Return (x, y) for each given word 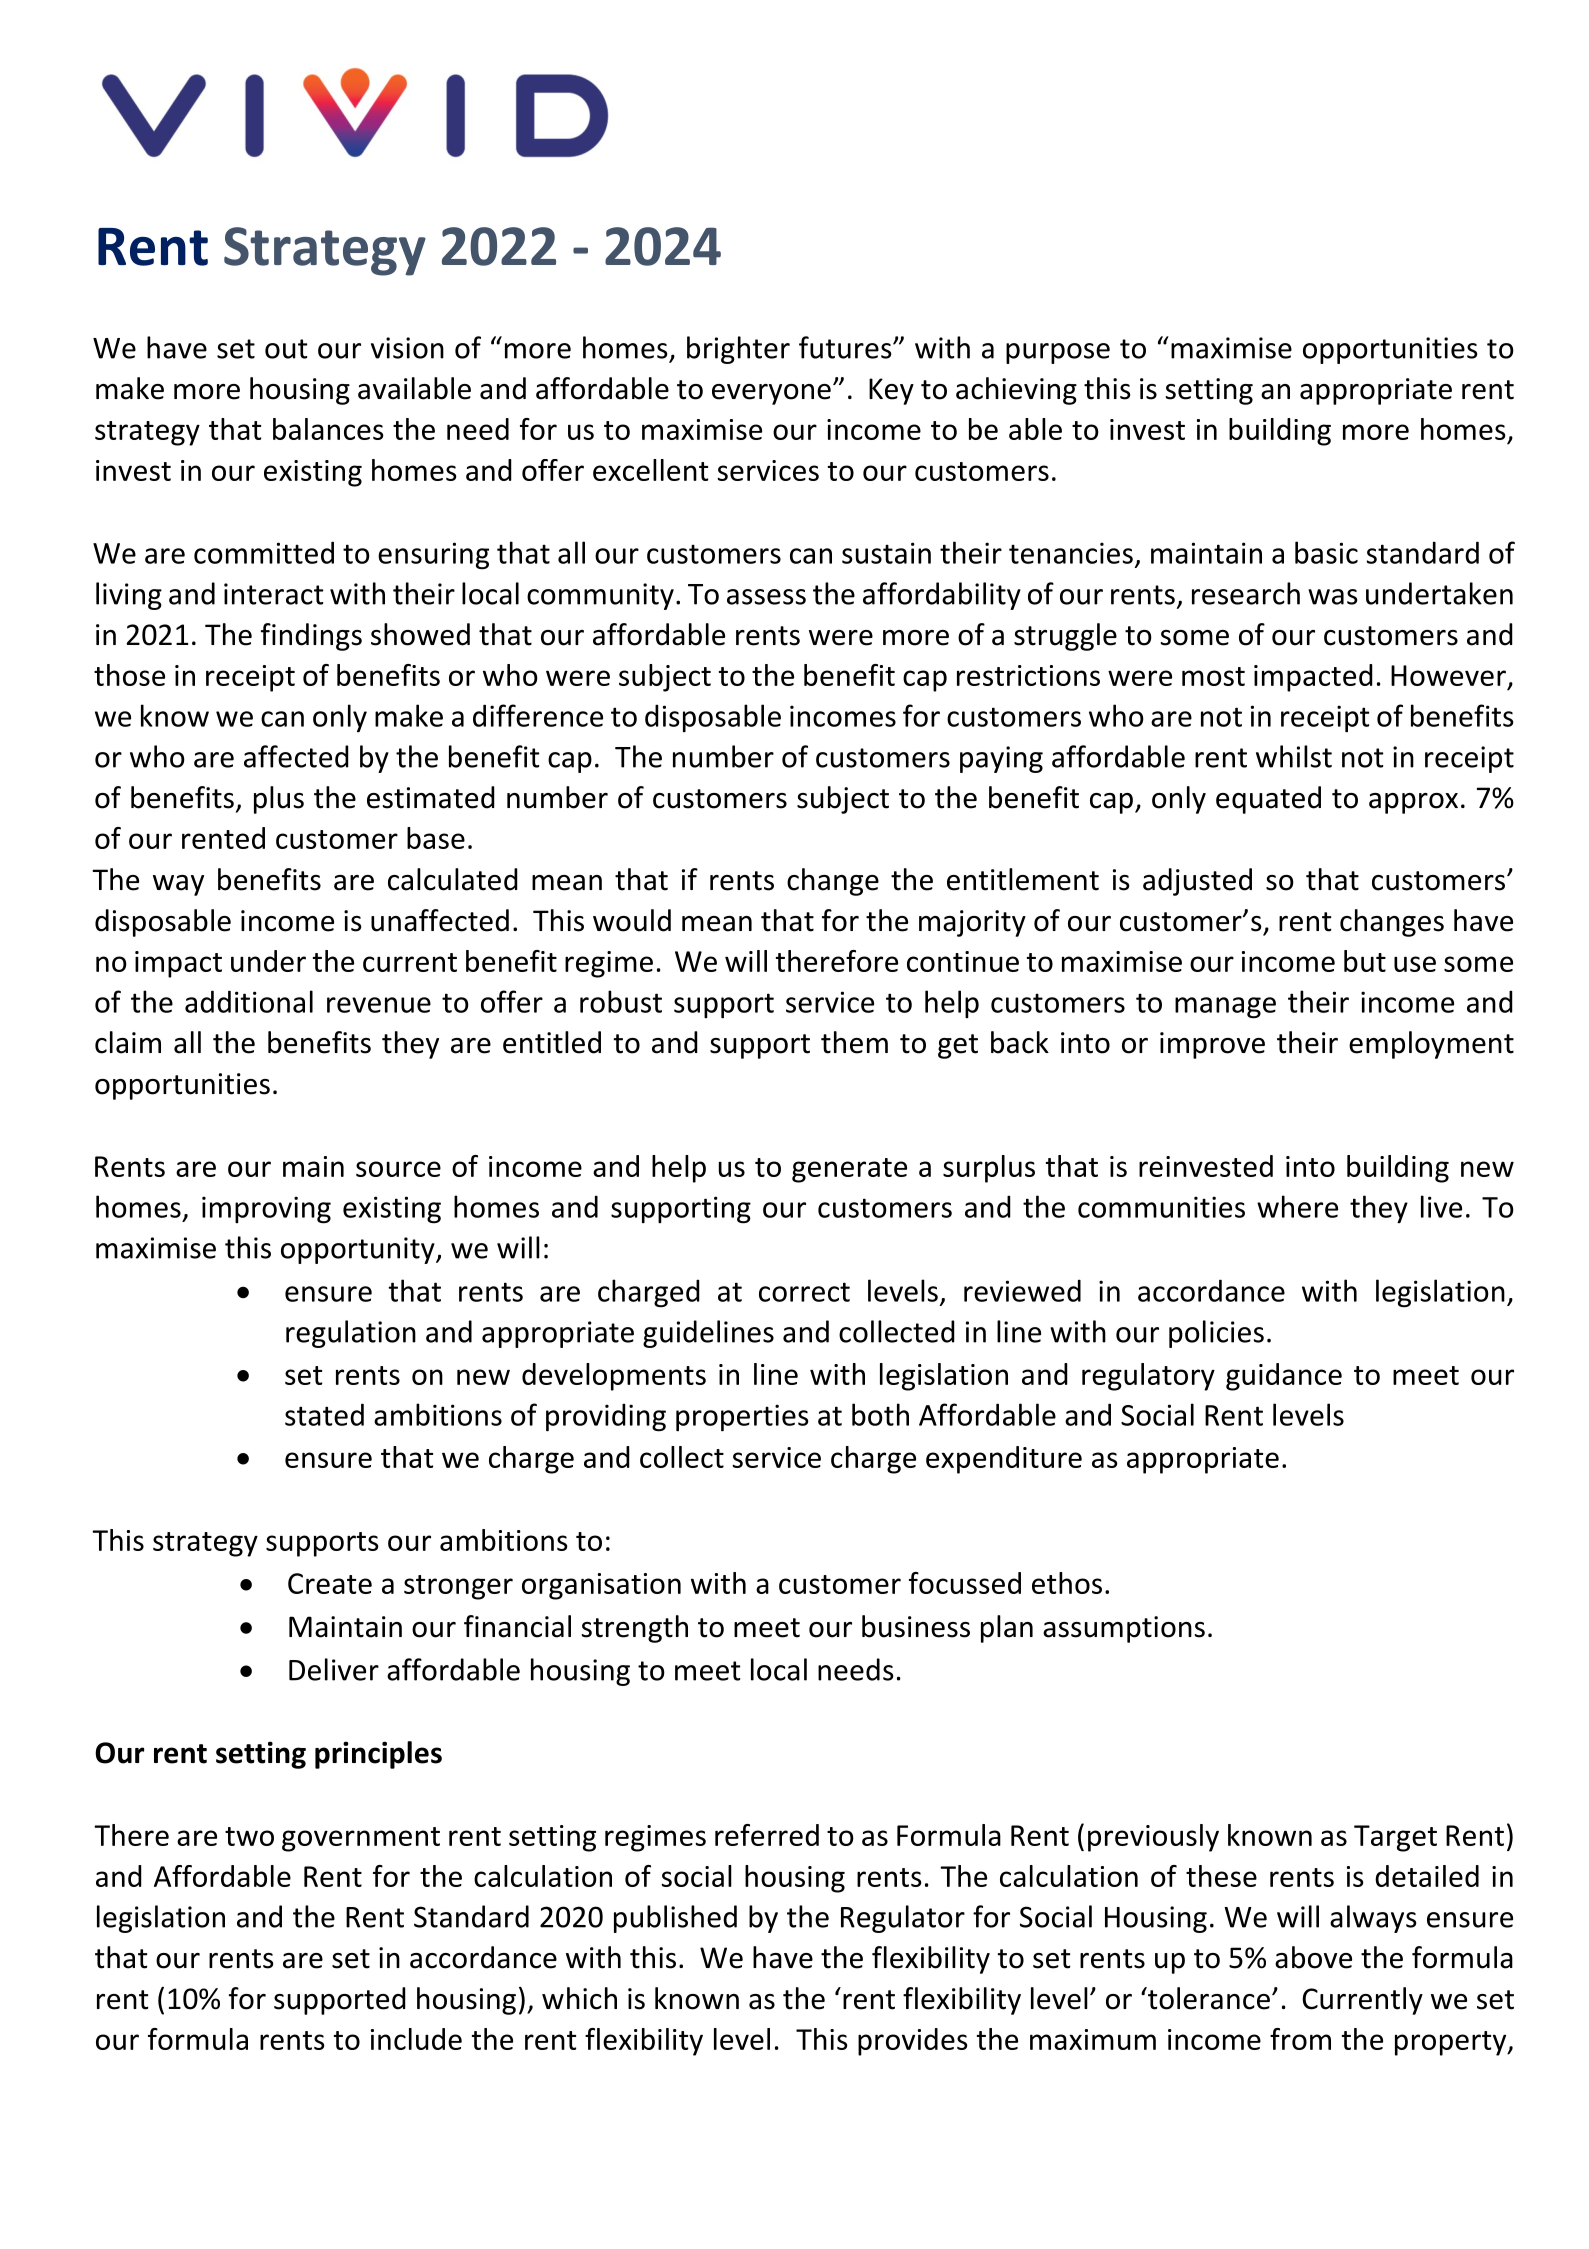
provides (913, 2042)
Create (330, 1583)
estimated (431, 797)
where (1297, 1206)
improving (266, 1210)
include (416, 2039)
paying (1001, 759)
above (1313, 1957)
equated (1268, 800)
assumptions (1124, 1629)
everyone (771, 394)
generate (849, 1170)
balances (328, 429)
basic (1326, 552)
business (916, 1626)
